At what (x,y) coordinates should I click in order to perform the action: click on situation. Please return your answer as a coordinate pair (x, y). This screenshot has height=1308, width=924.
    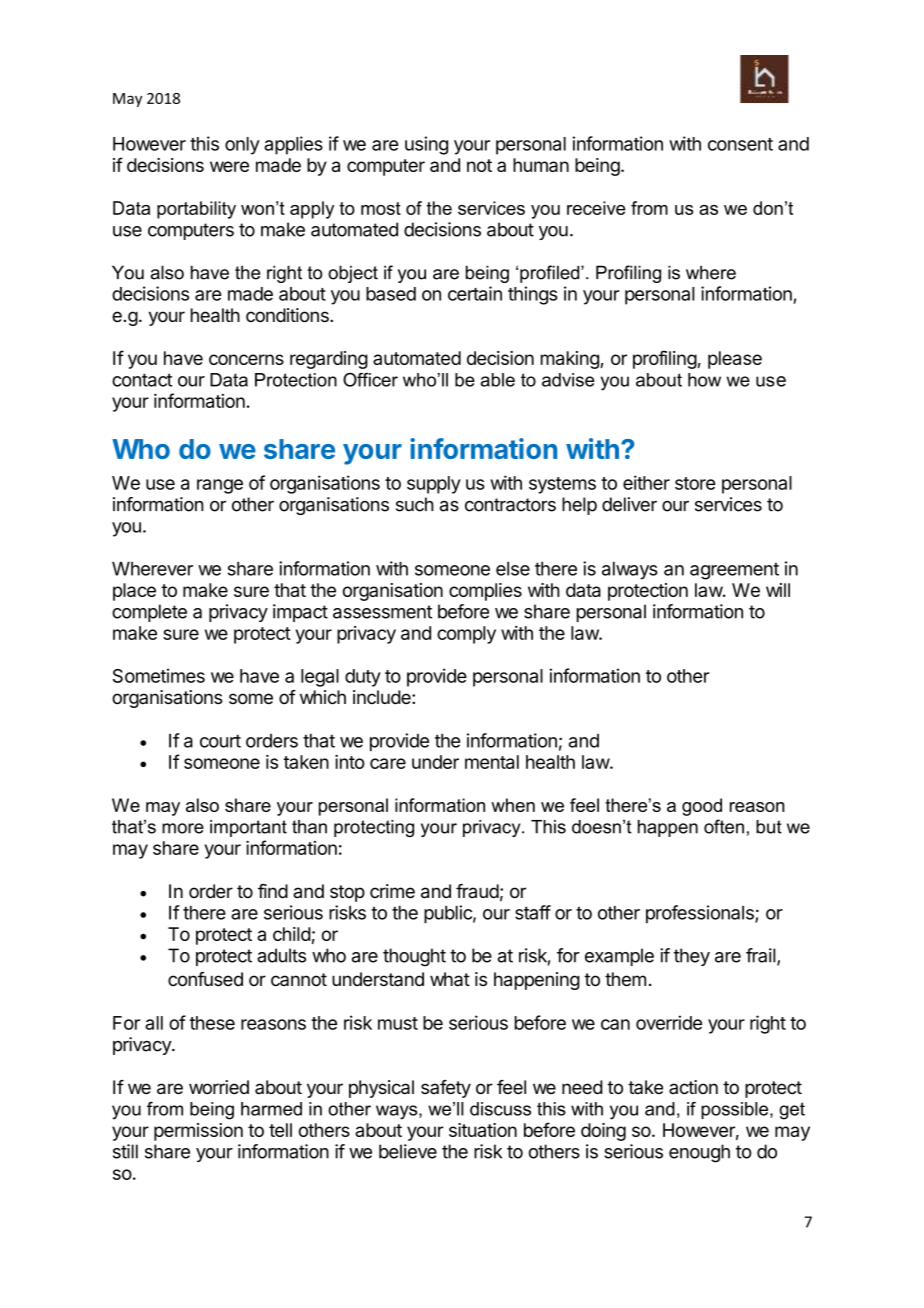
    Looking at the image, I should click on (483, 1130).
